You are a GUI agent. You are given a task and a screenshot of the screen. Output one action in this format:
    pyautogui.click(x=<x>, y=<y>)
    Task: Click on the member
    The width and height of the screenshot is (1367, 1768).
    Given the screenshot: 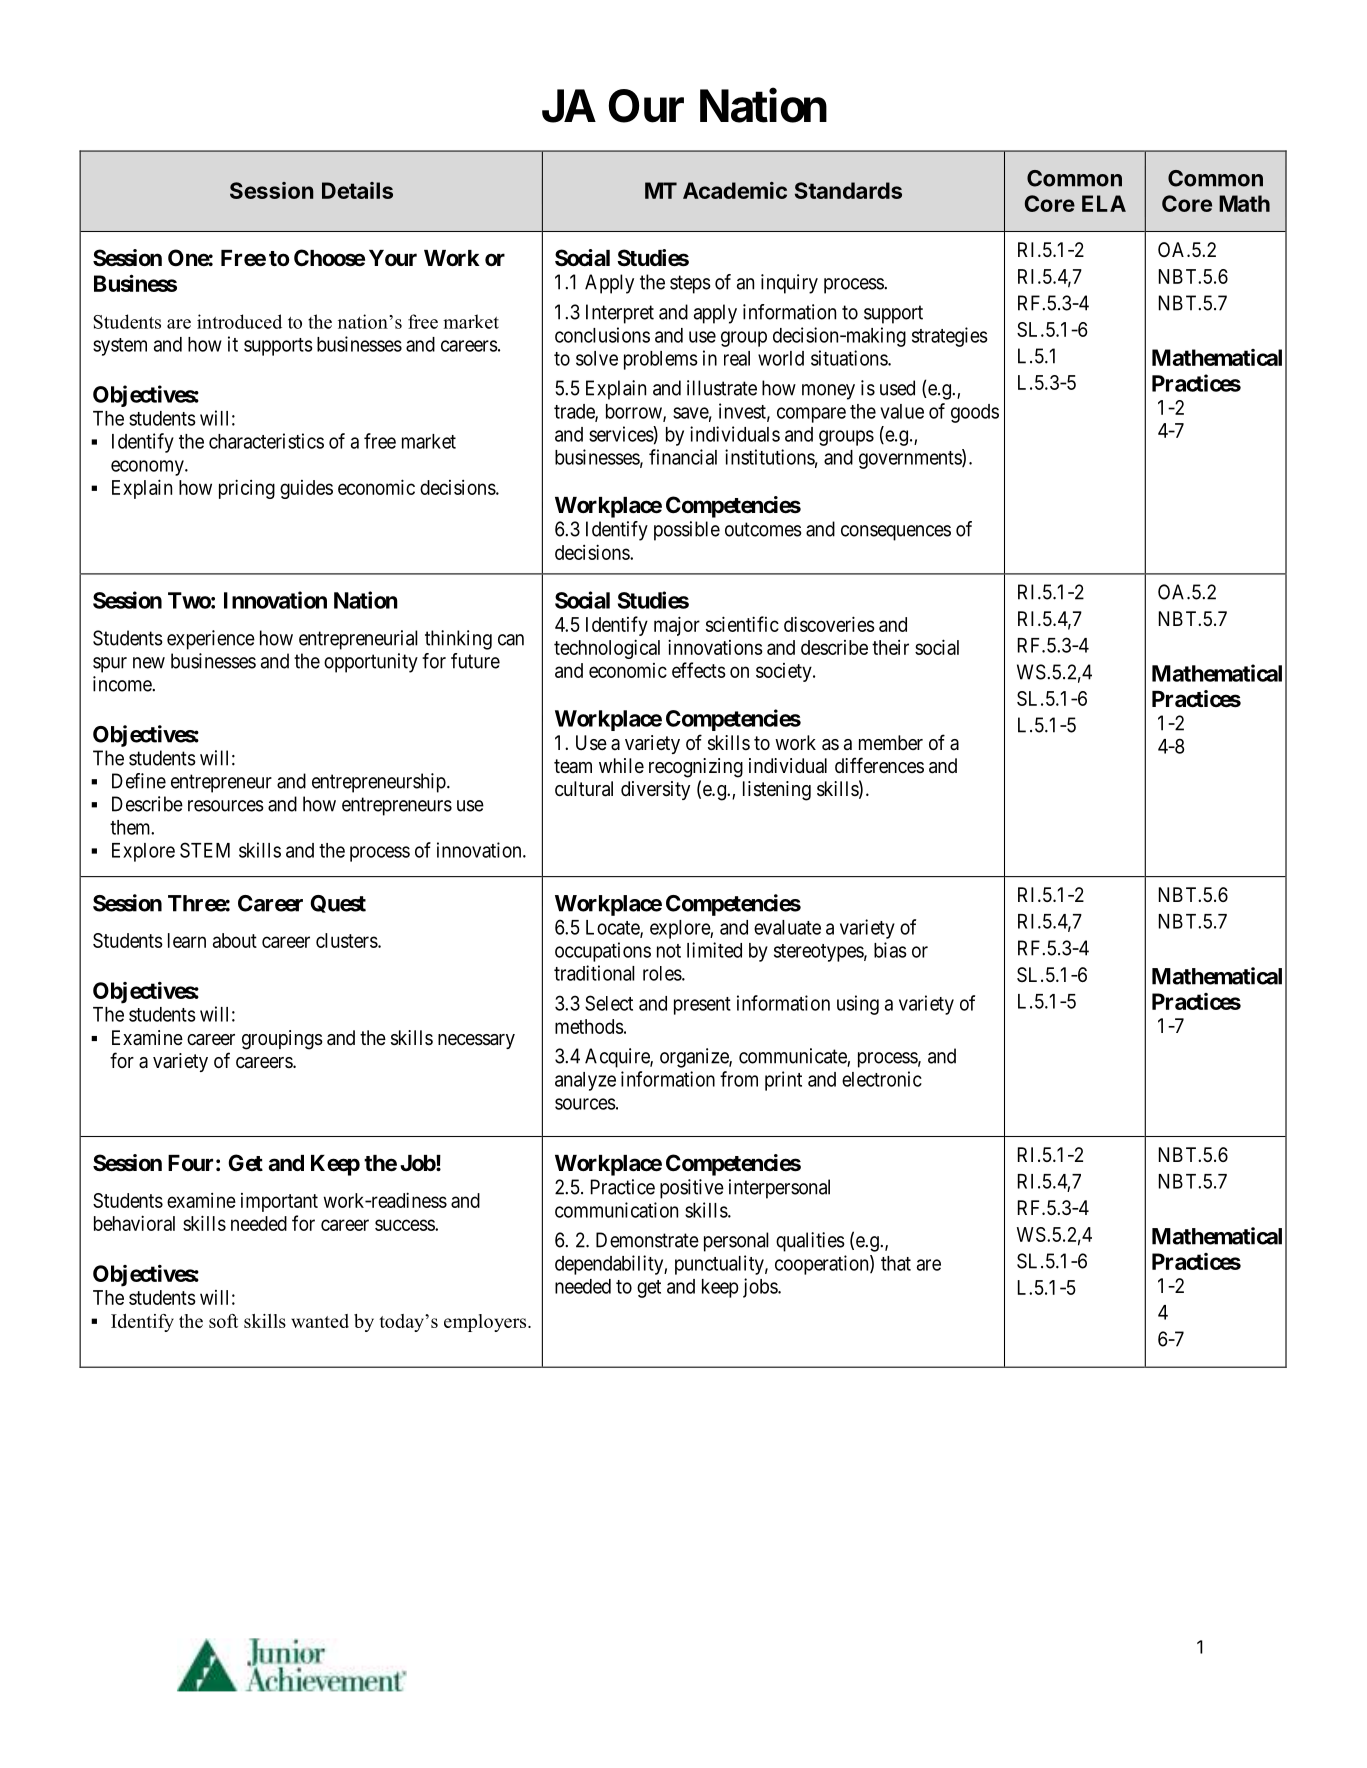 What is the action you would take?
    pyautogui.click(x=891, y=743)
